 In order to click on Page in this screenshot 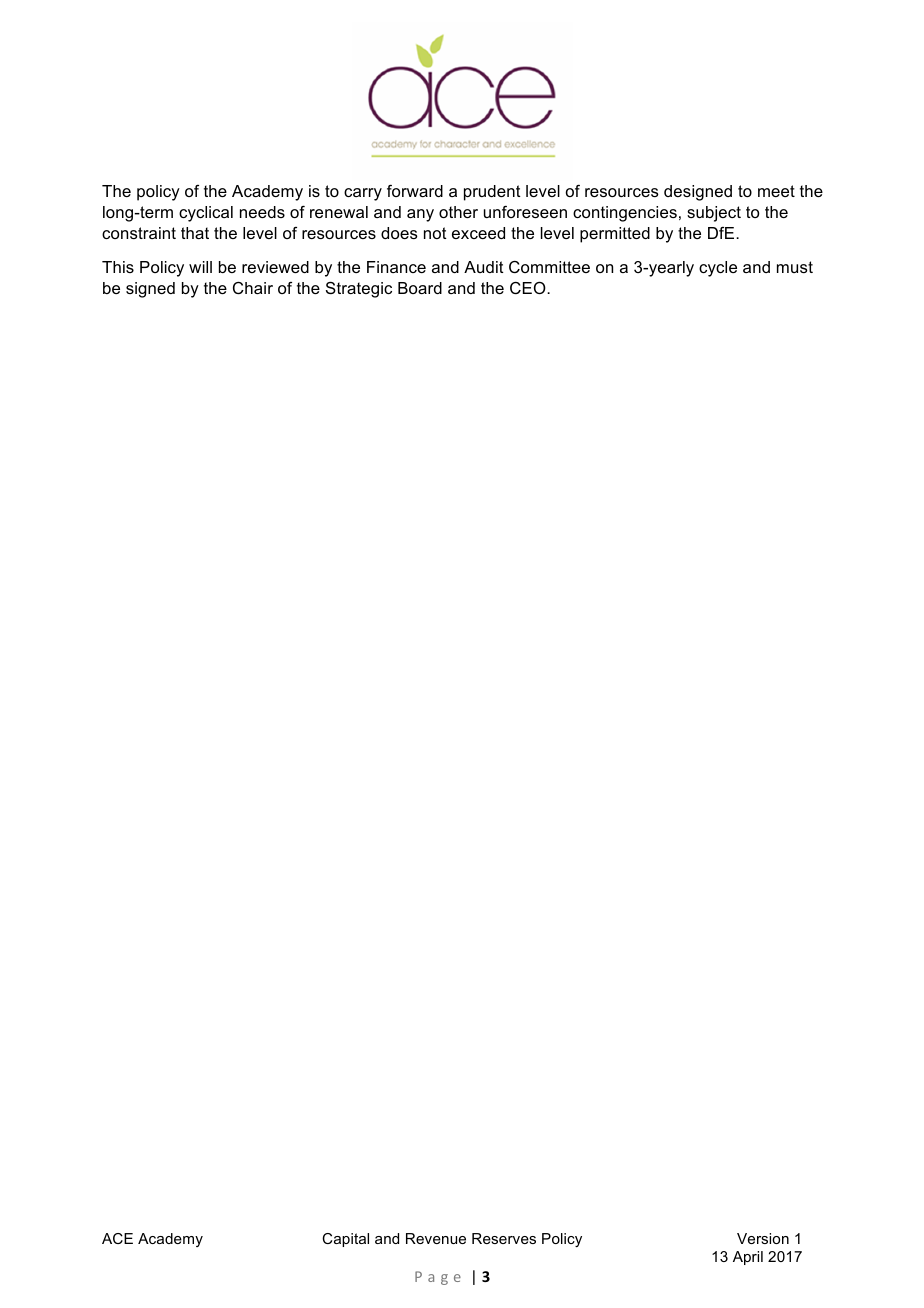, I will do `click(438, 1278)`.
